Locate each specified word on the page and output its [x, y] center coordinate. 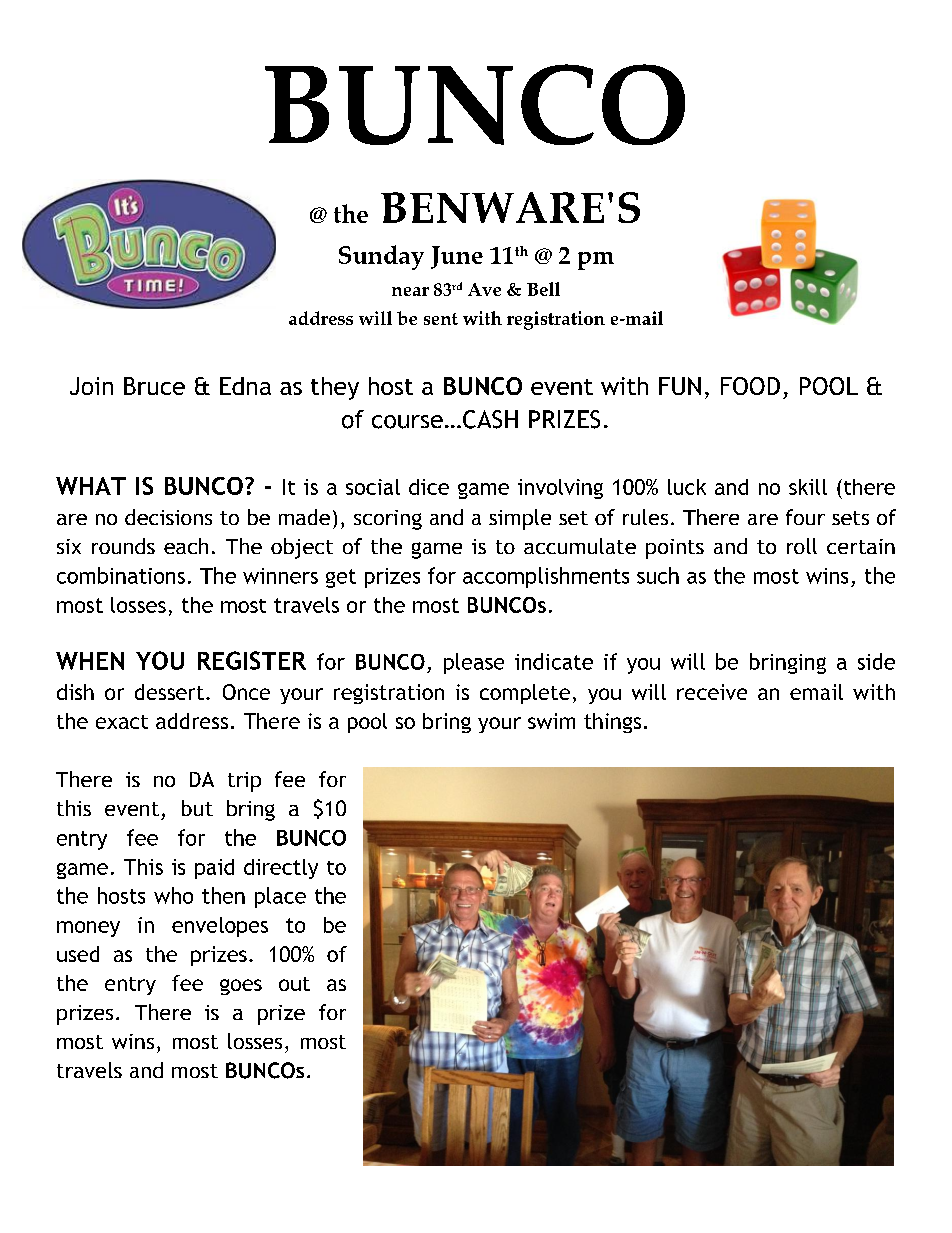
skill [808, 487]
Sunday [381, 257]
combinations [121, 575]
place [280, 897]
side [876, 661]
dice [429, 487]
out [294, 984]
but [197, 808]
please [474, 663]
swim [551, 721]
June [457, 257]
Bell [543, 289]
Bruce [154, 386]
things [612, 723]
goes [241, 987]
